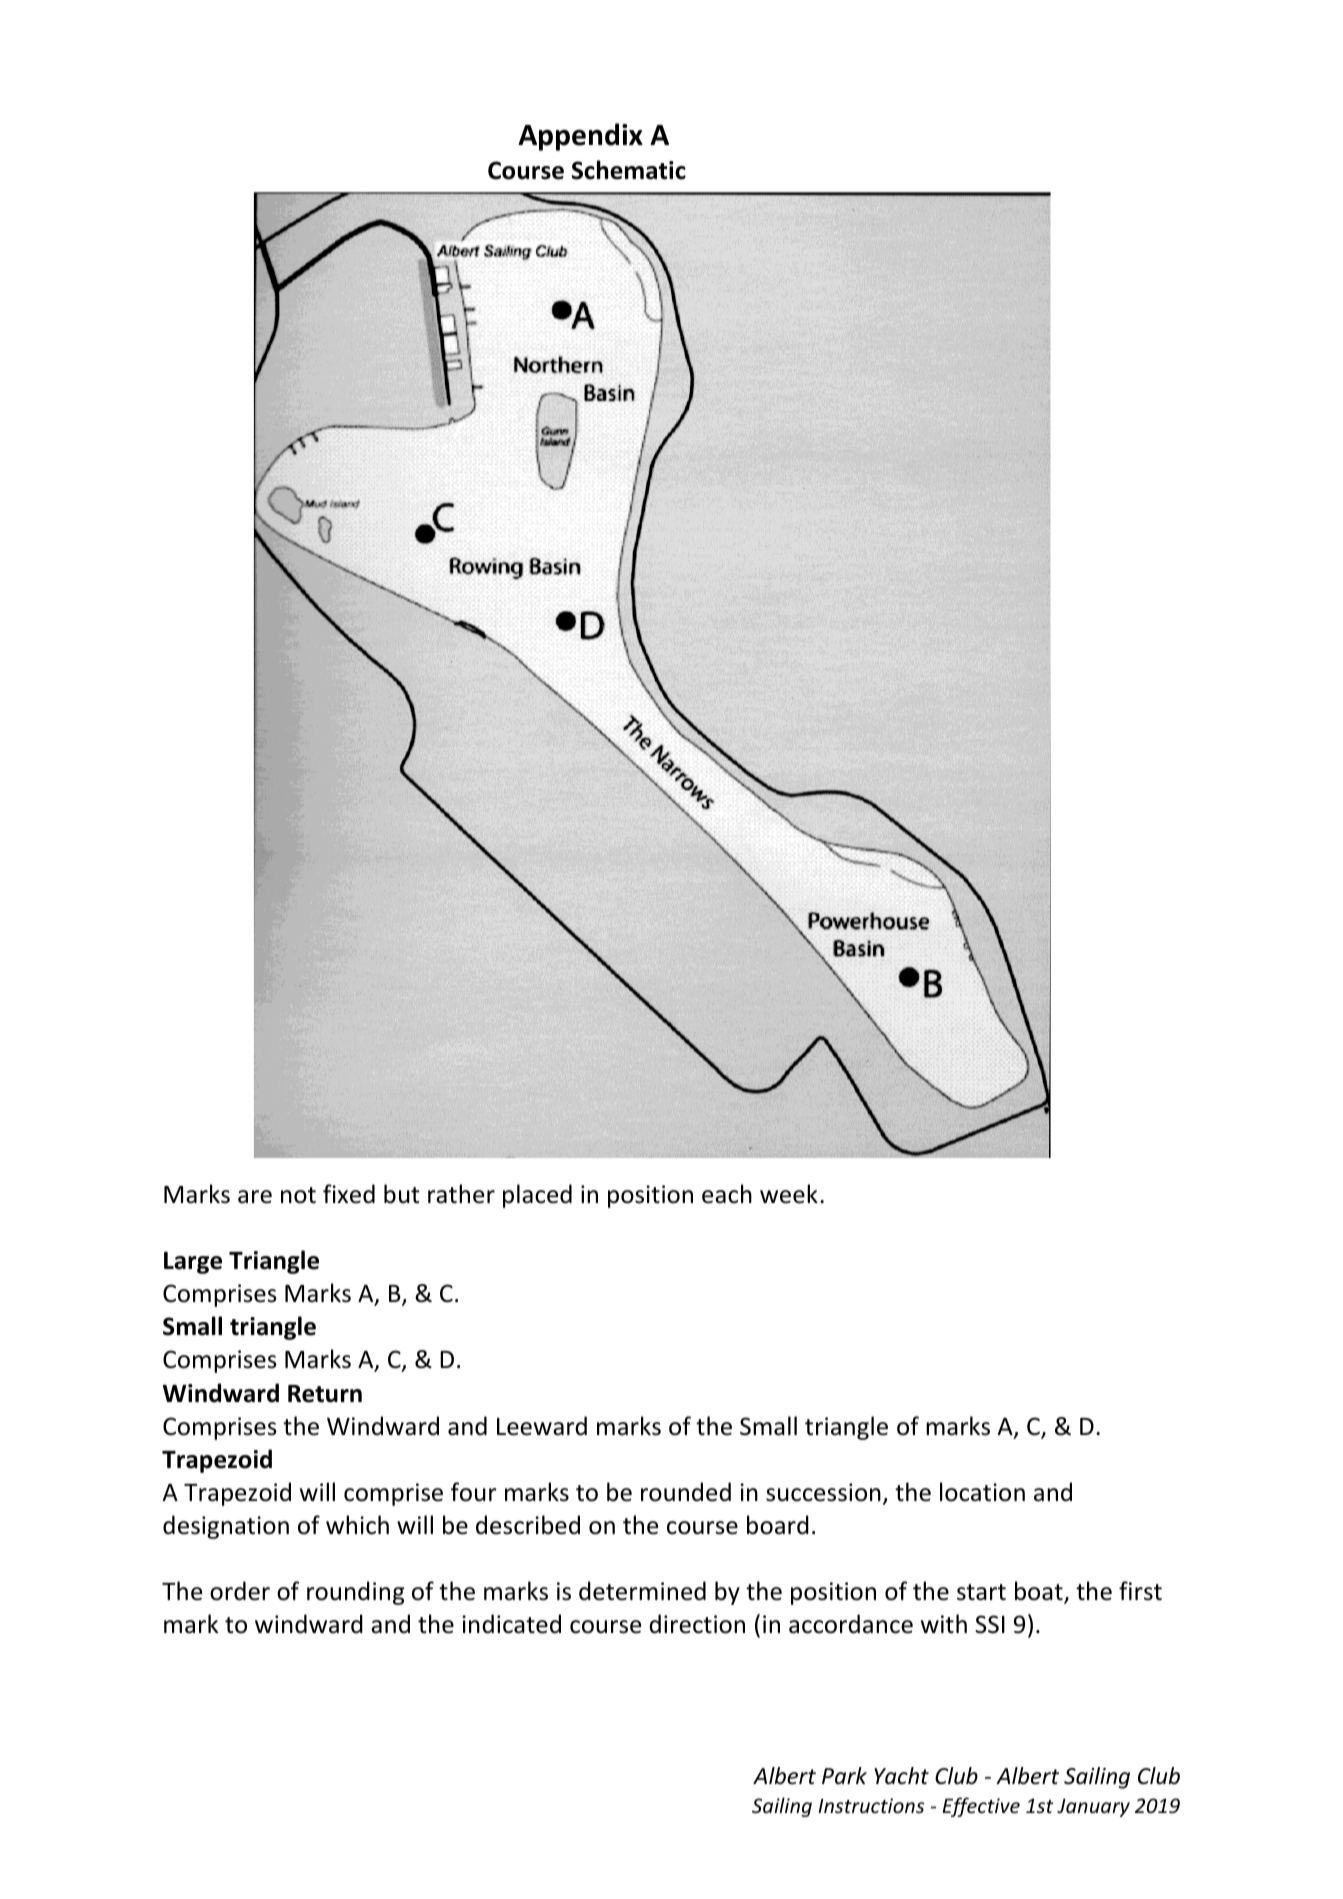  I want to click on location, so click(982, 1492).
